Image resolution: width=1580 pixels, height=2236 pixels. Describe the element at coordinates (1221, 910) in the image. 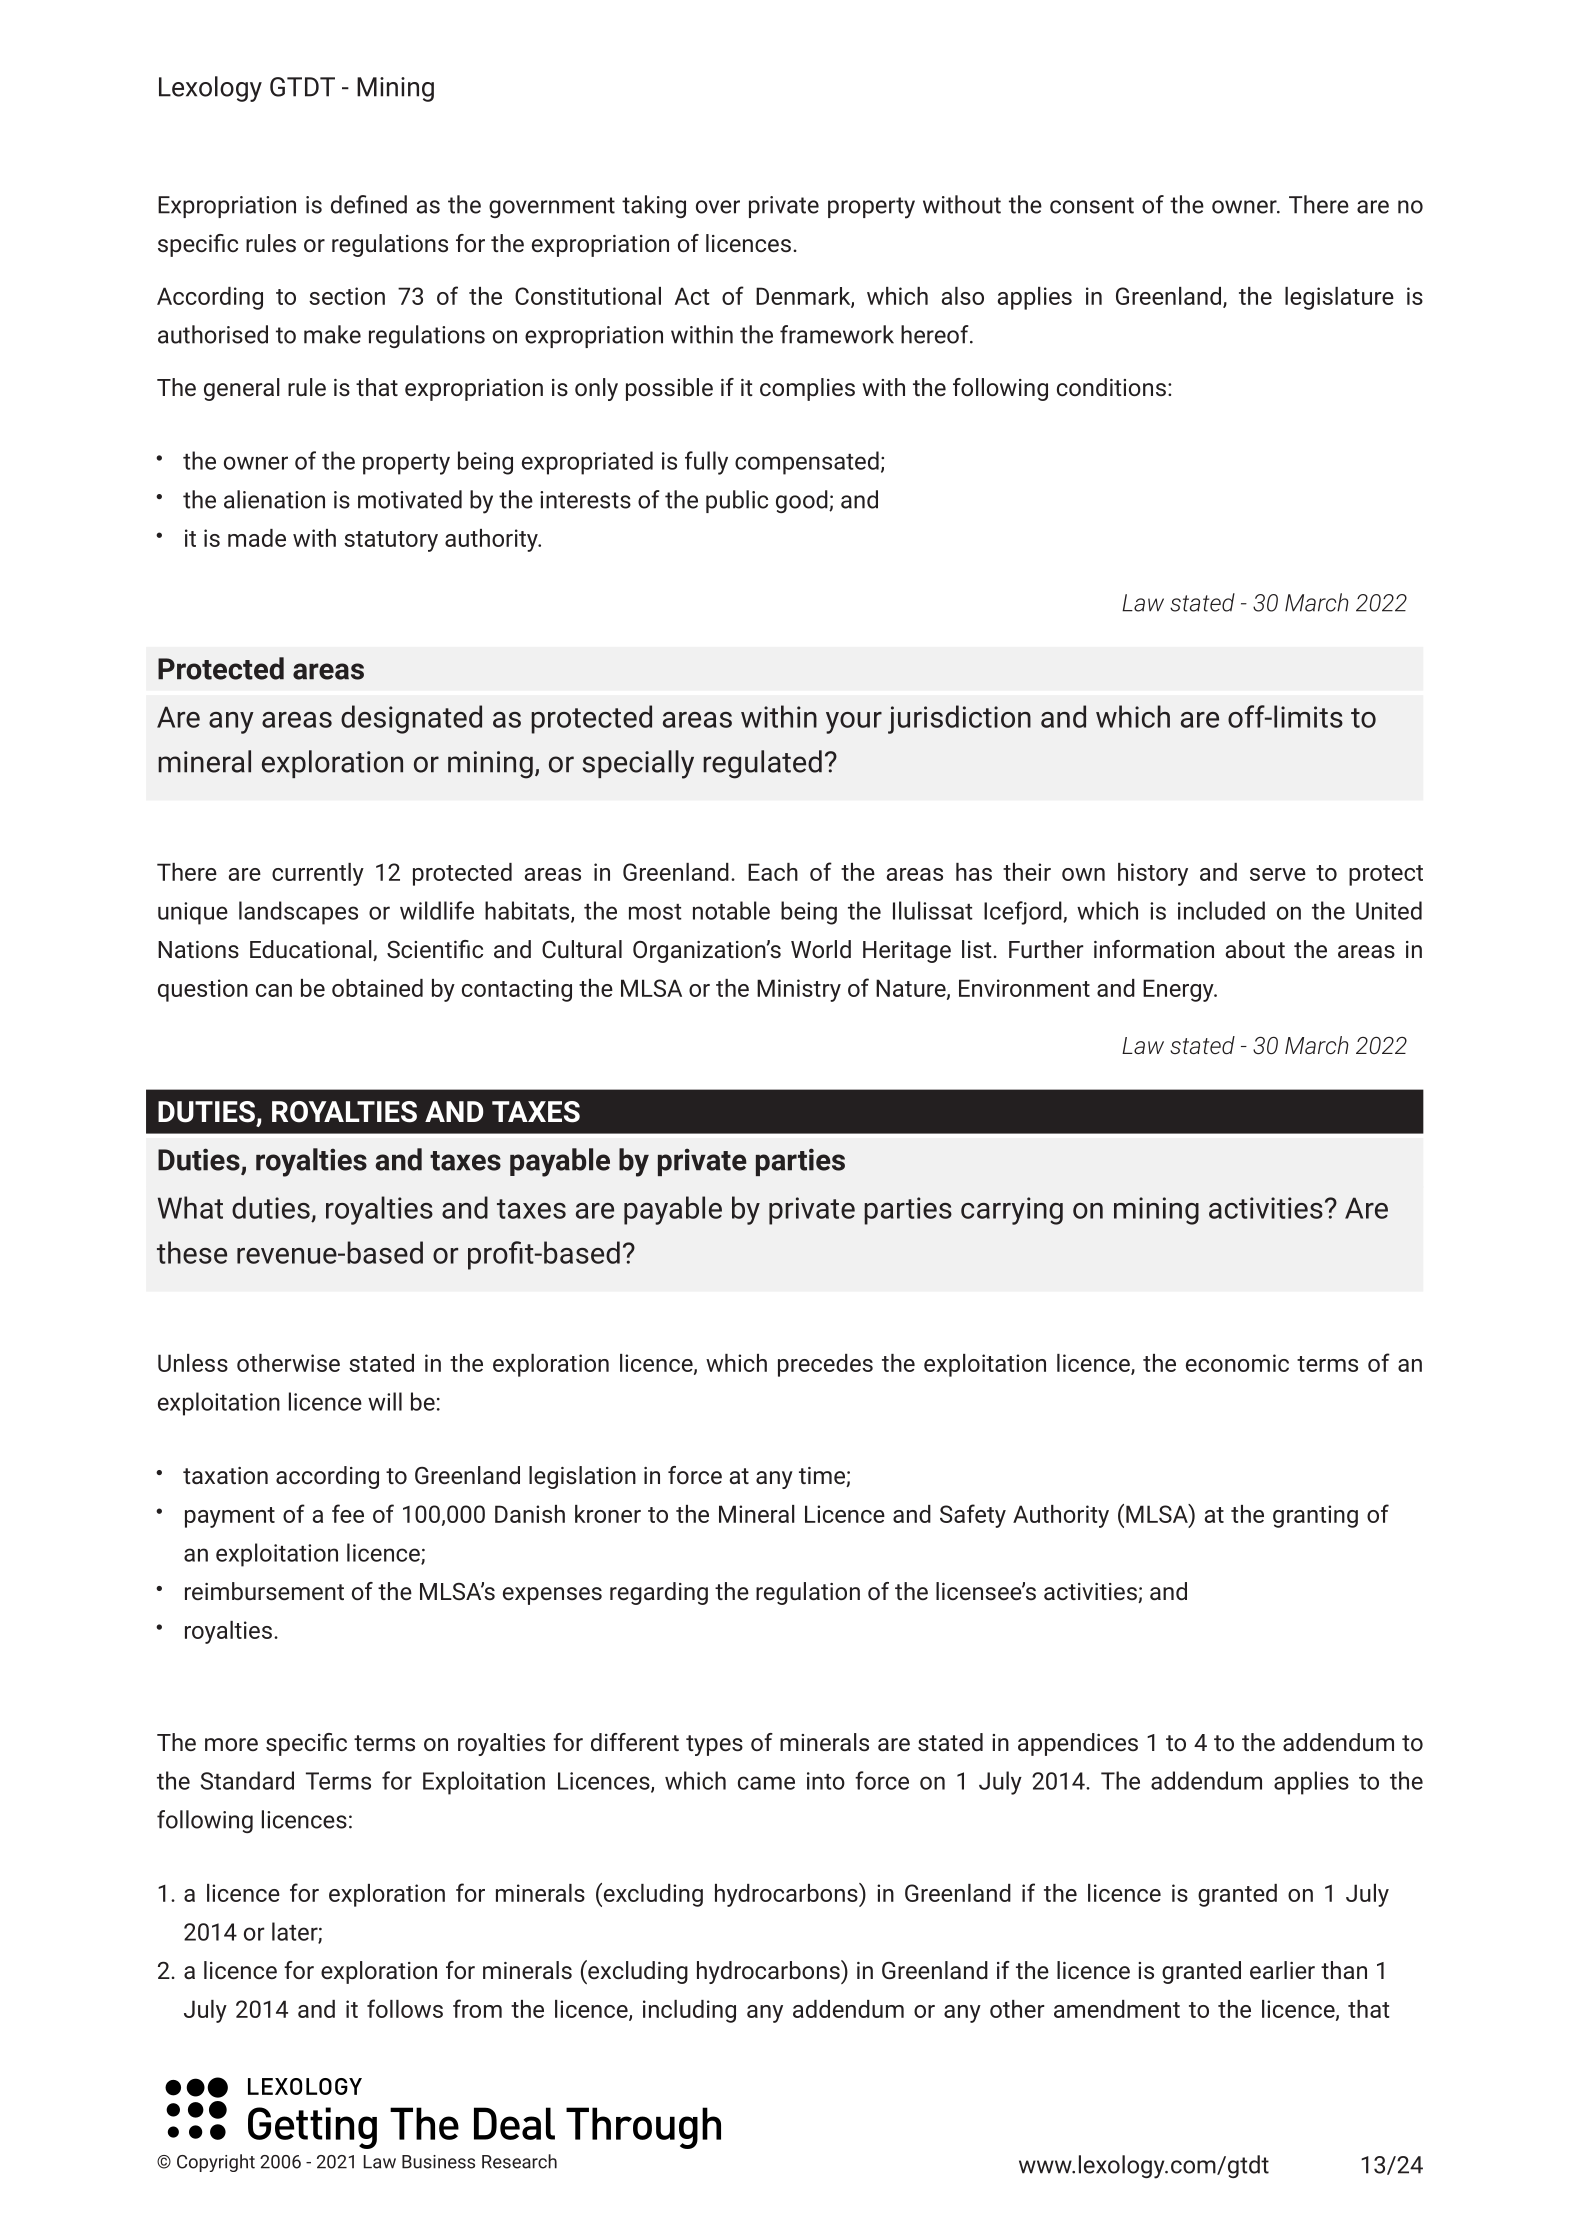

I see `included` at that location.
